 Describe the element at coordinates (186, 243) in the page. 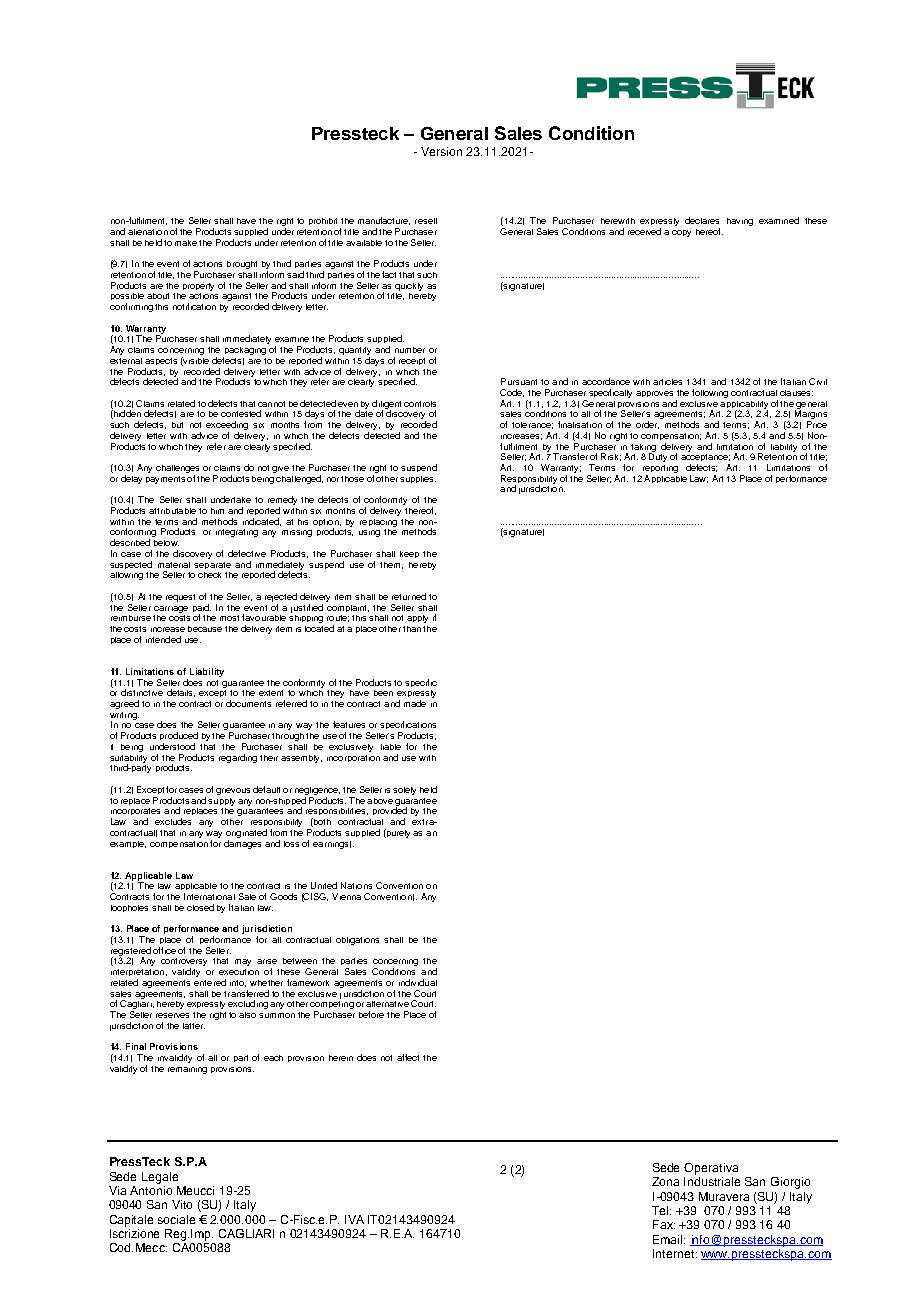

I see `make` at that location.
